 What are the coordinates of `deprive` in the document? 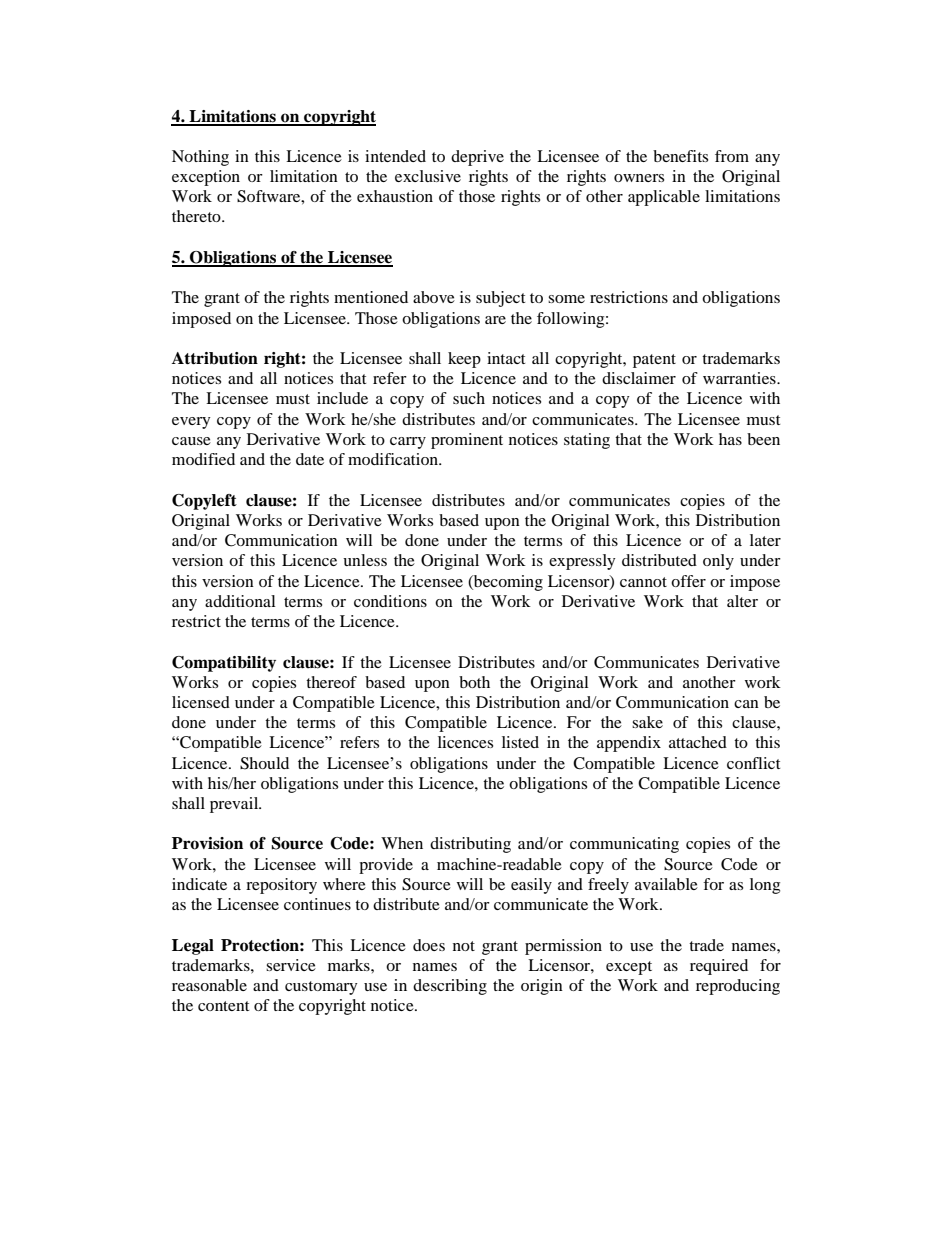 It's located at (477, 158).
